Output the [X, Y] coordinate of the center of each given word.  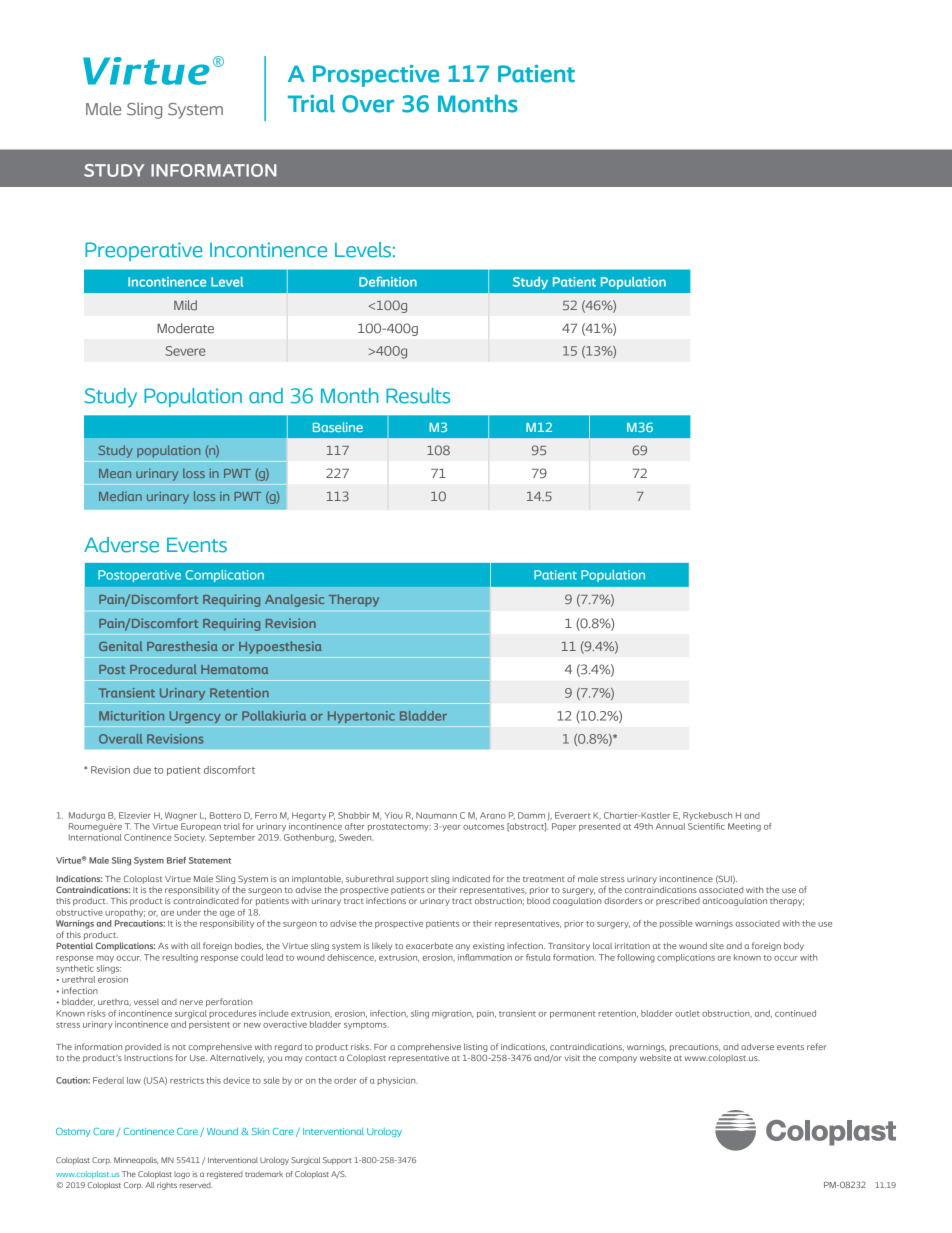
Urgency [195, 717]
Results [418, 396]
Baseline [338, 427]
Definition [388, 281]
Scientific [706, 826]
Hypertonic [361, 717]
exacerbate [429, 945]
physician [397, 1081]
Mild [185, 305]
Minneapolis [136, 1161]
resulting [180, 958]
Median [120, 496]
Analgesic [295, 600]
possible [676, 924]
